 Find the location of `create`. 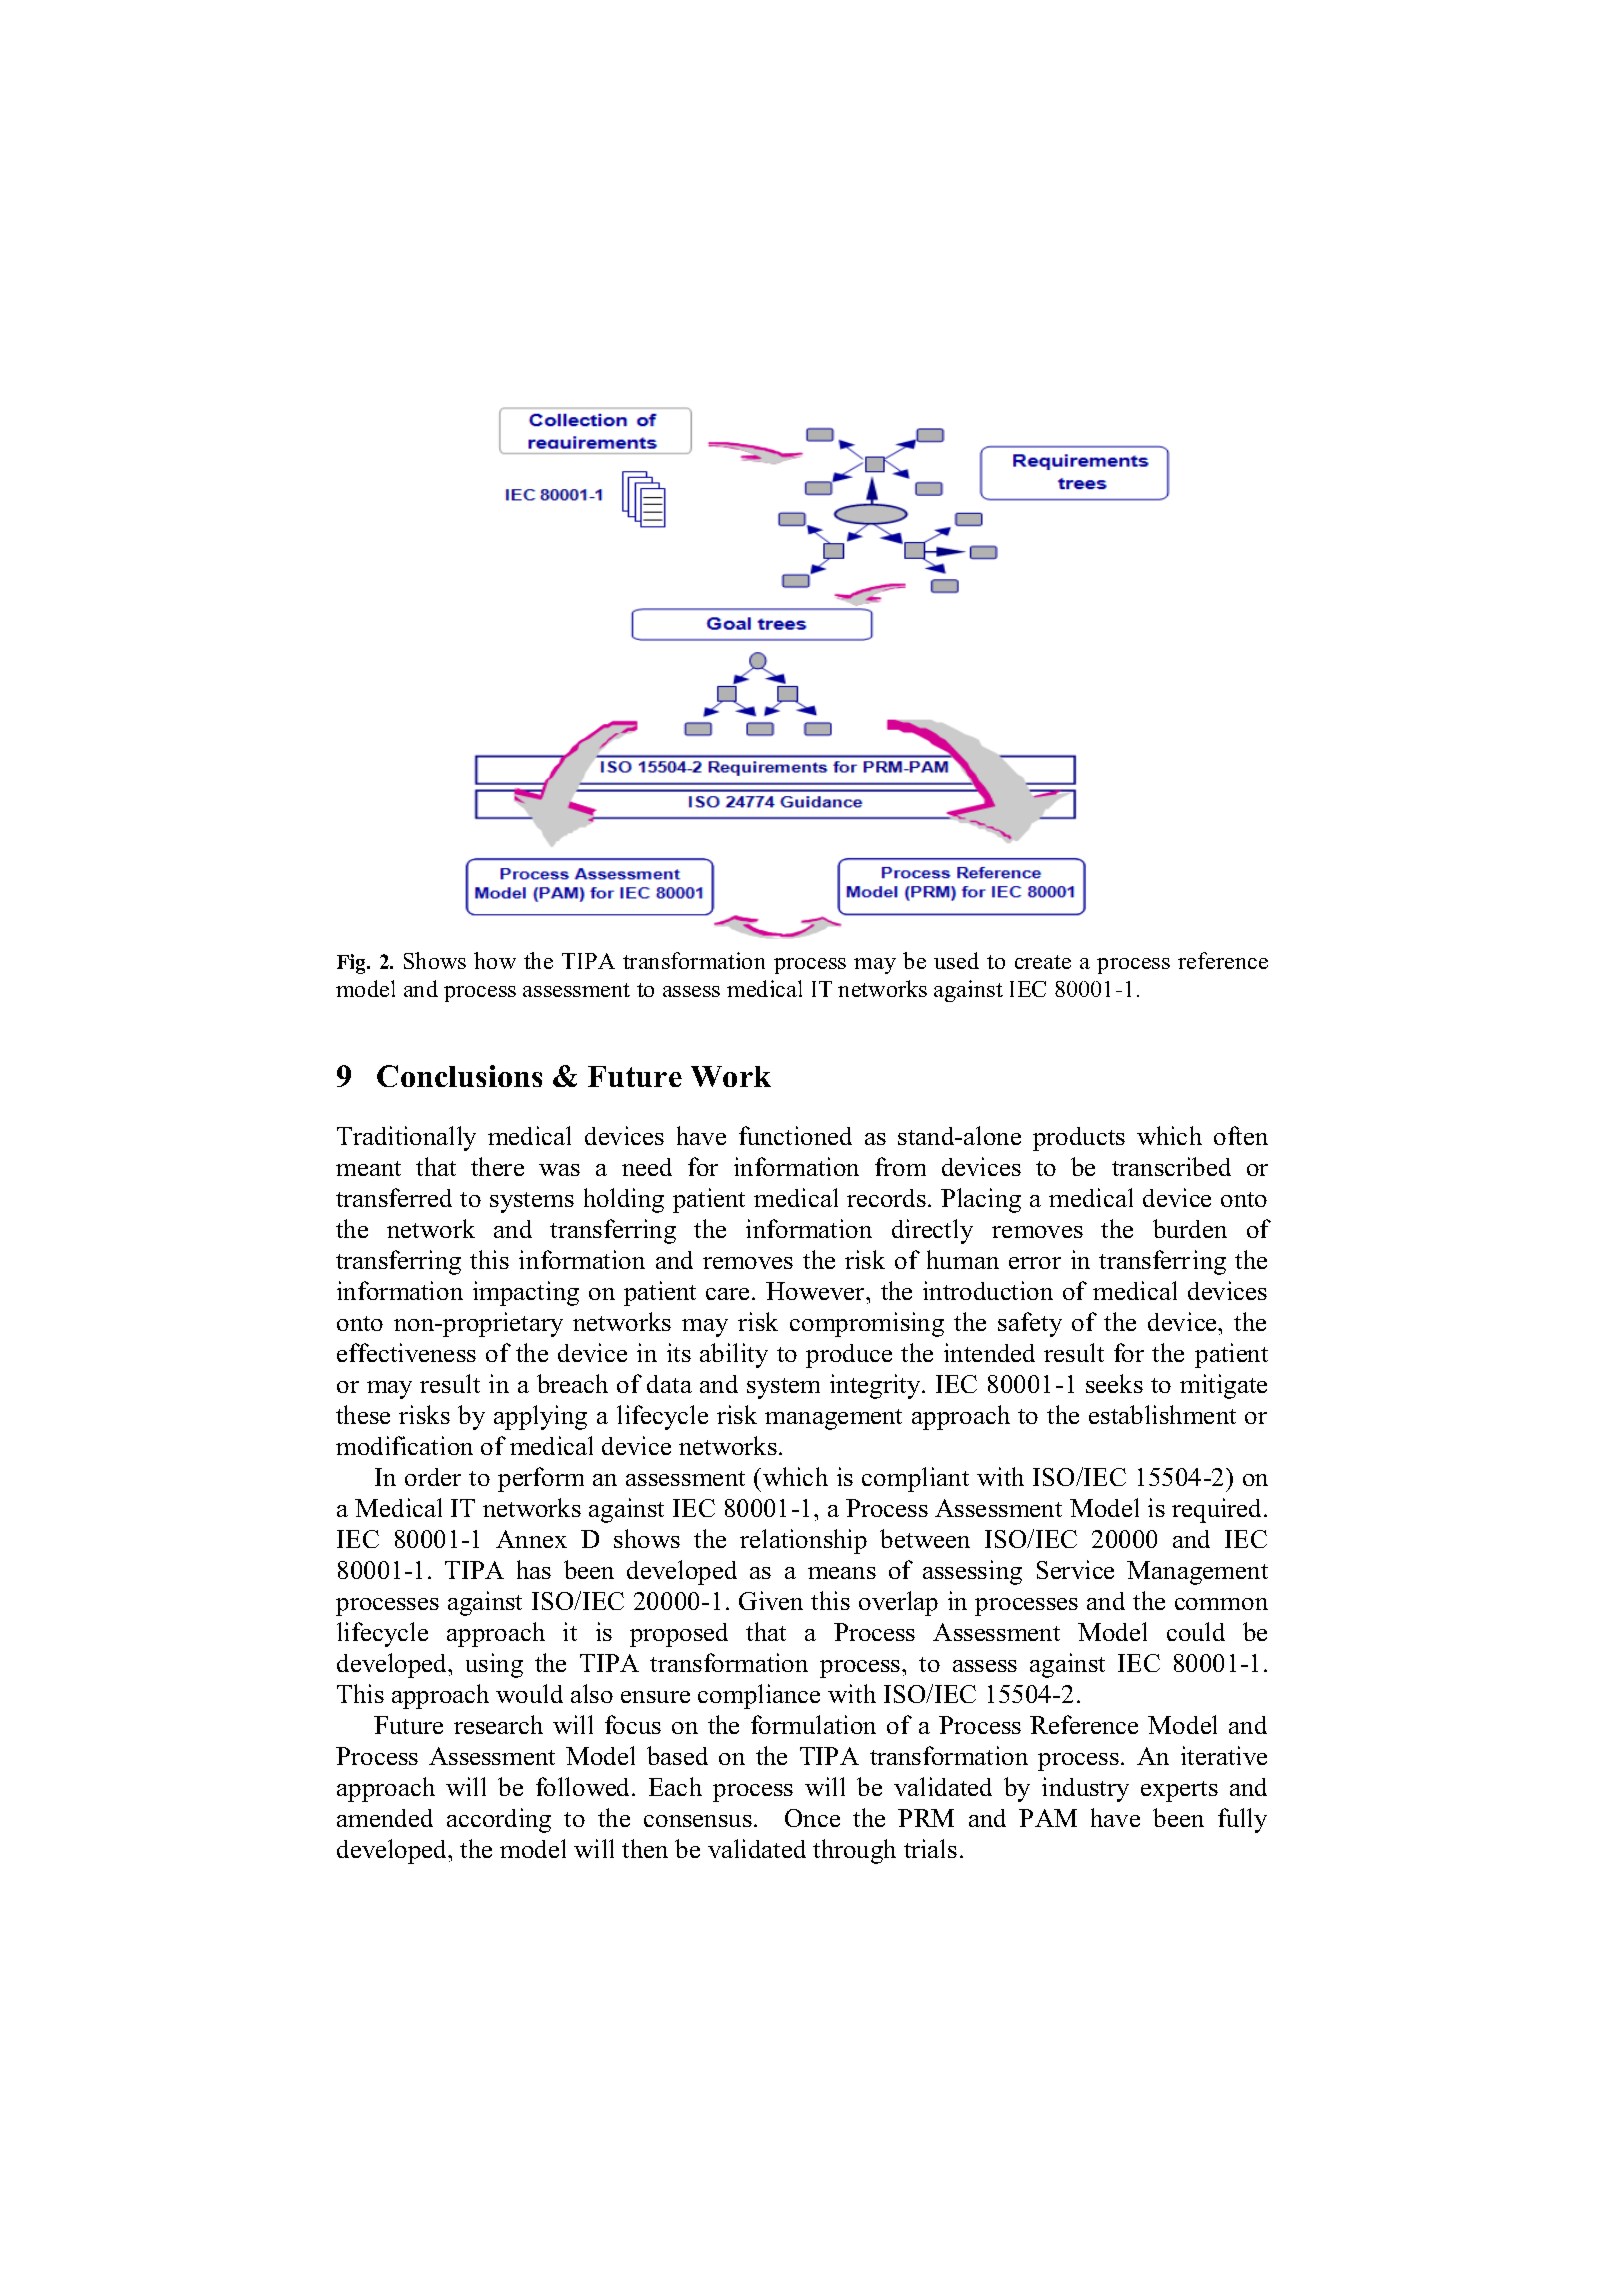

create is located at coordinates (1043, 962).
